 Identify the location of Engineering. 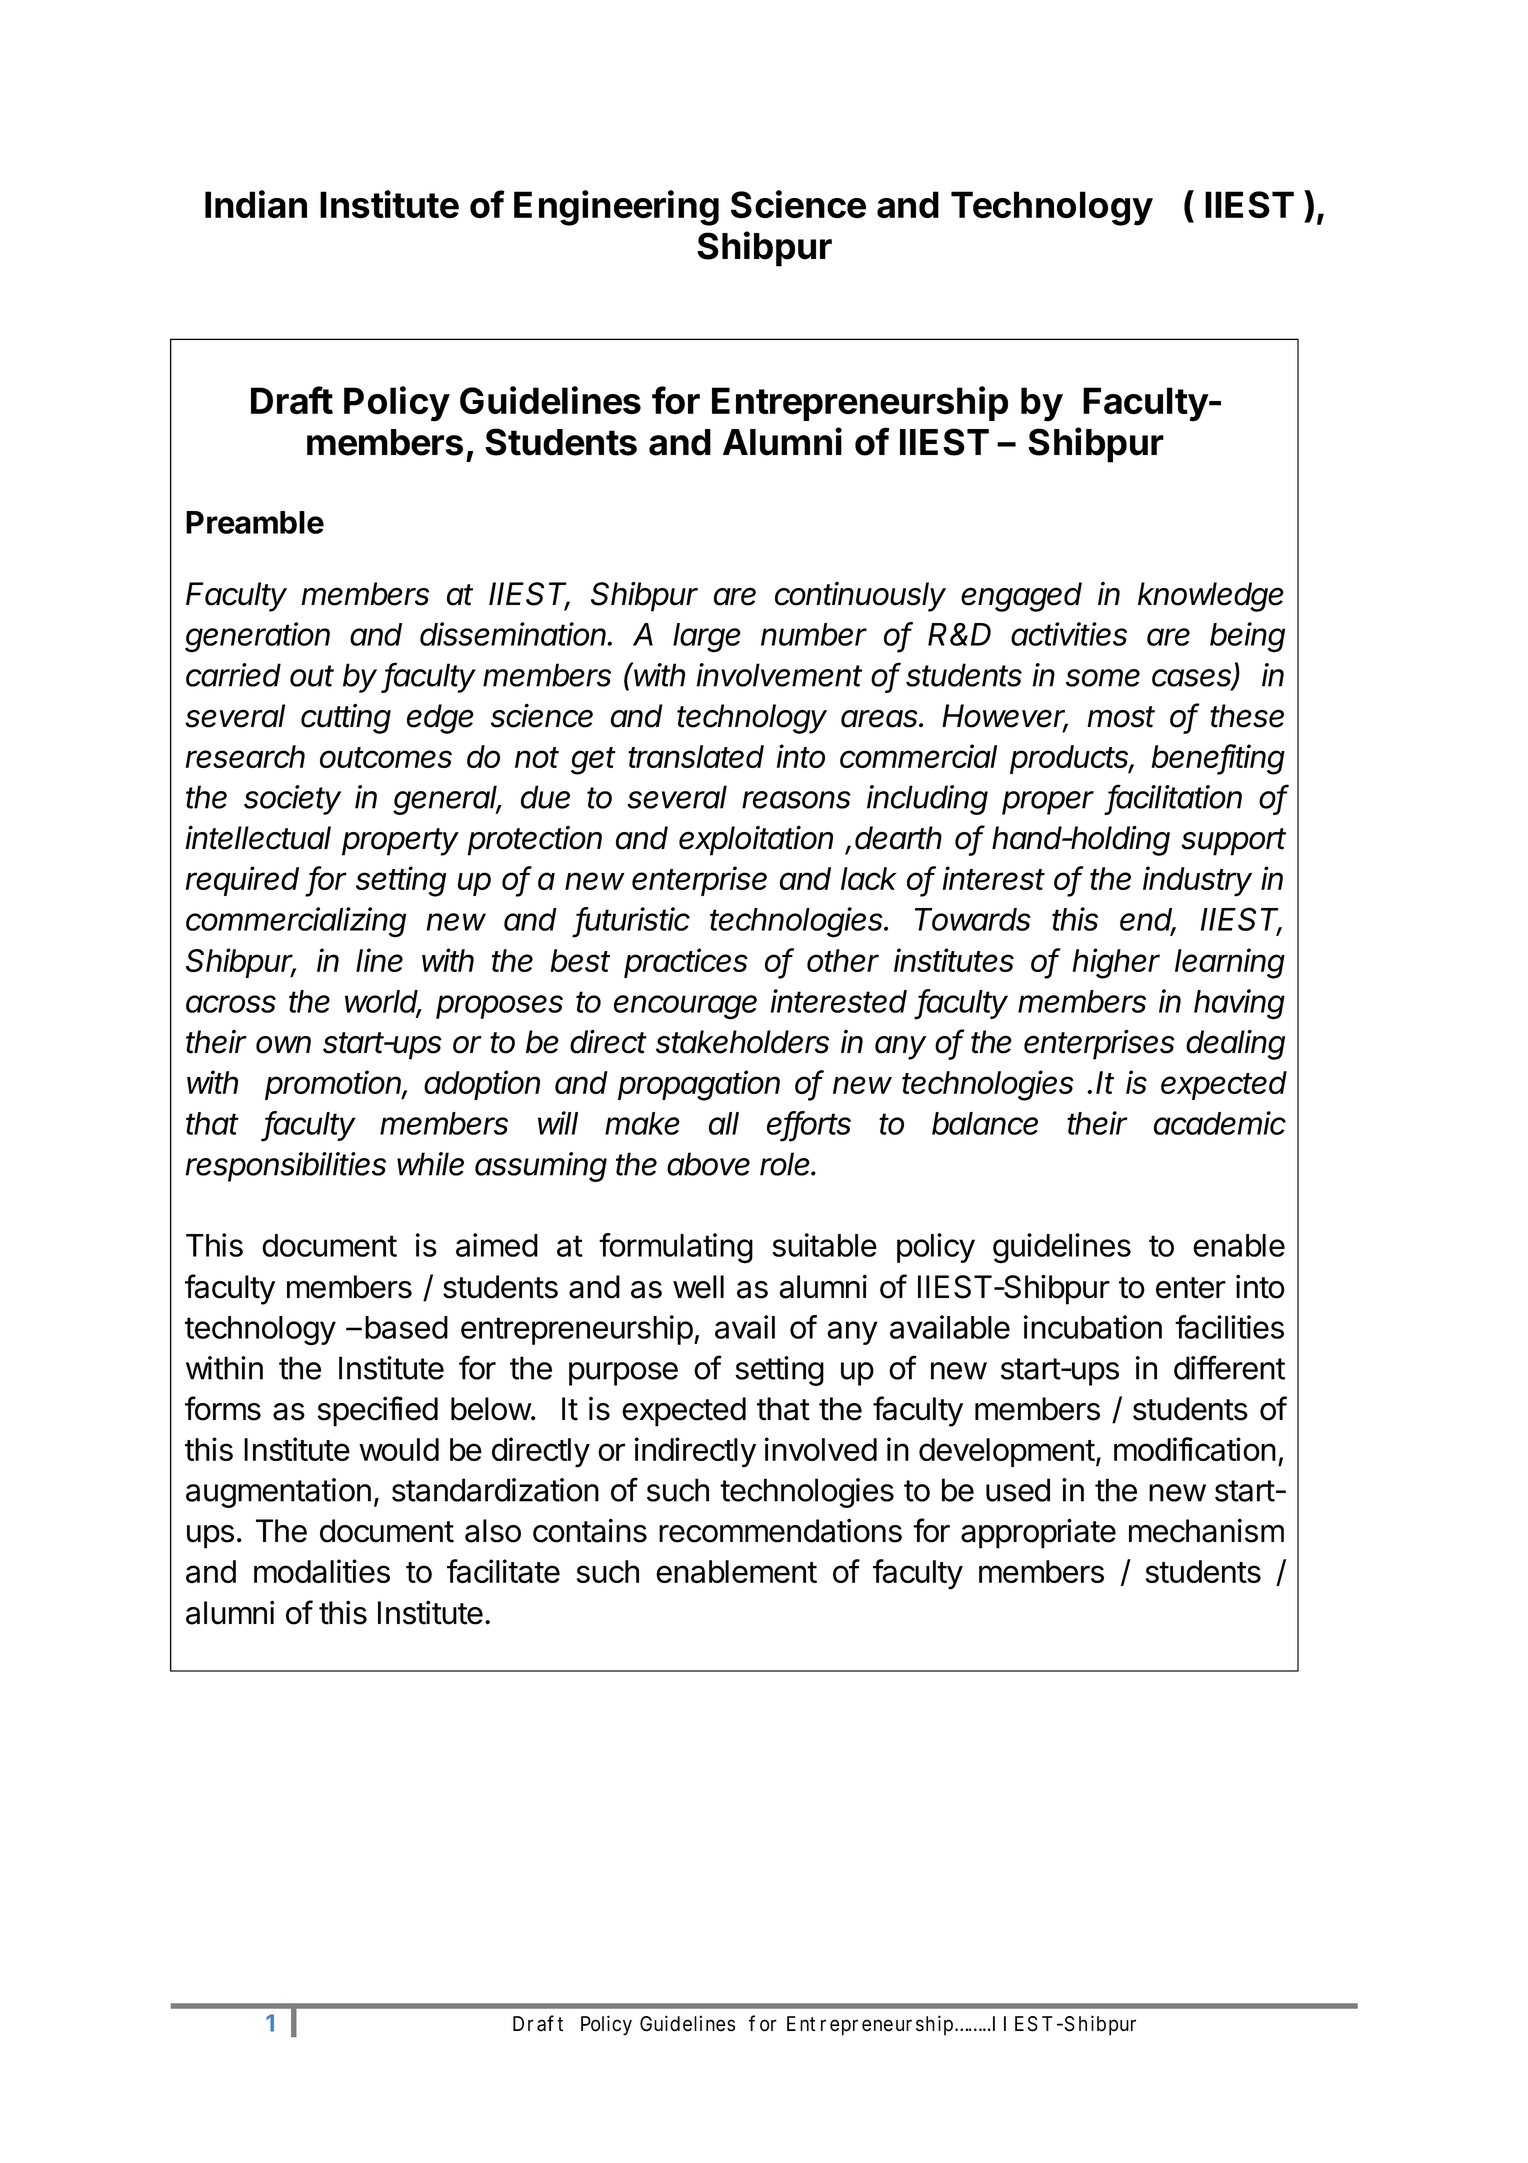
(616, 208).
